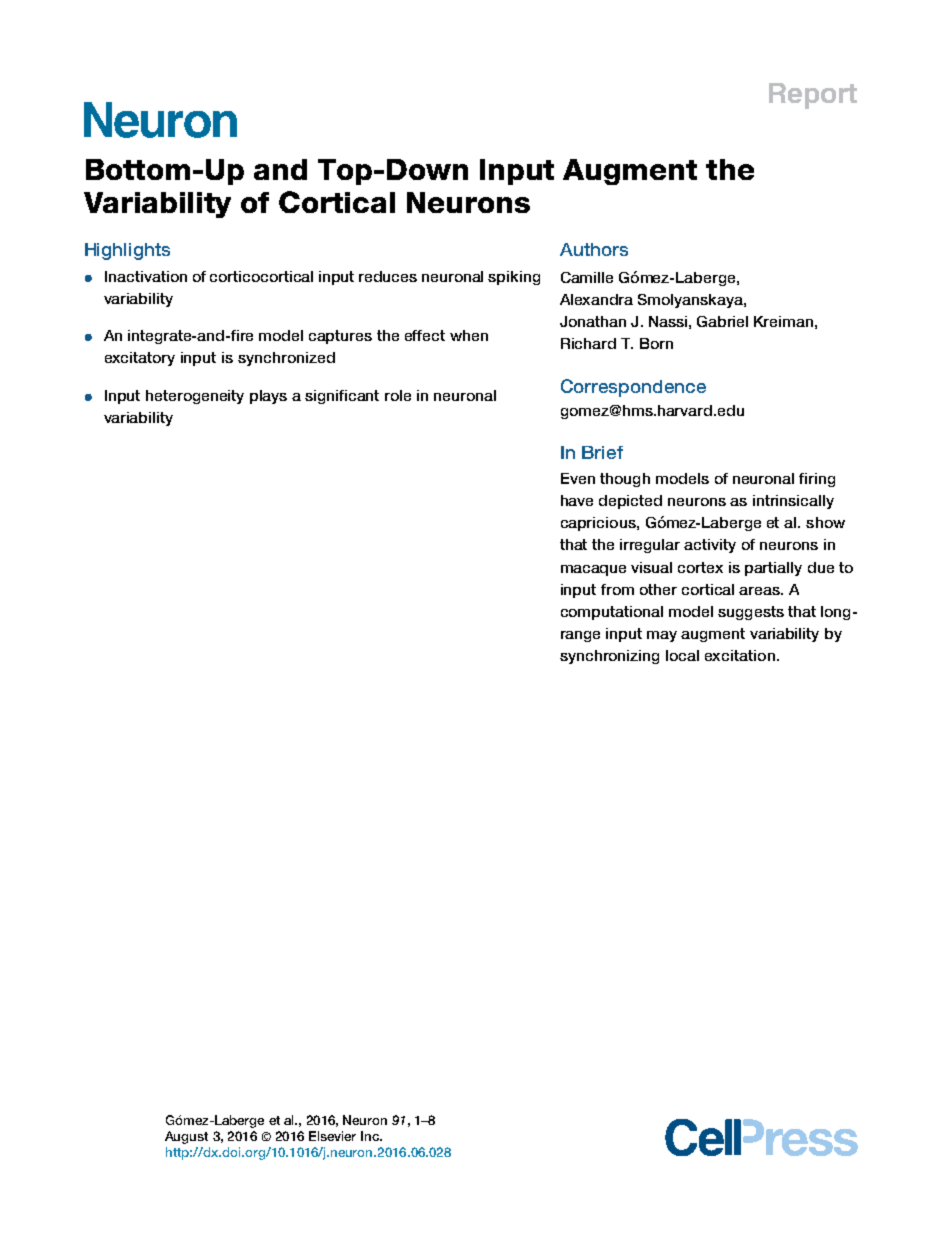 The width and height of the image is (952, 1237). I want to click on Inc, so click(371, 1136).
